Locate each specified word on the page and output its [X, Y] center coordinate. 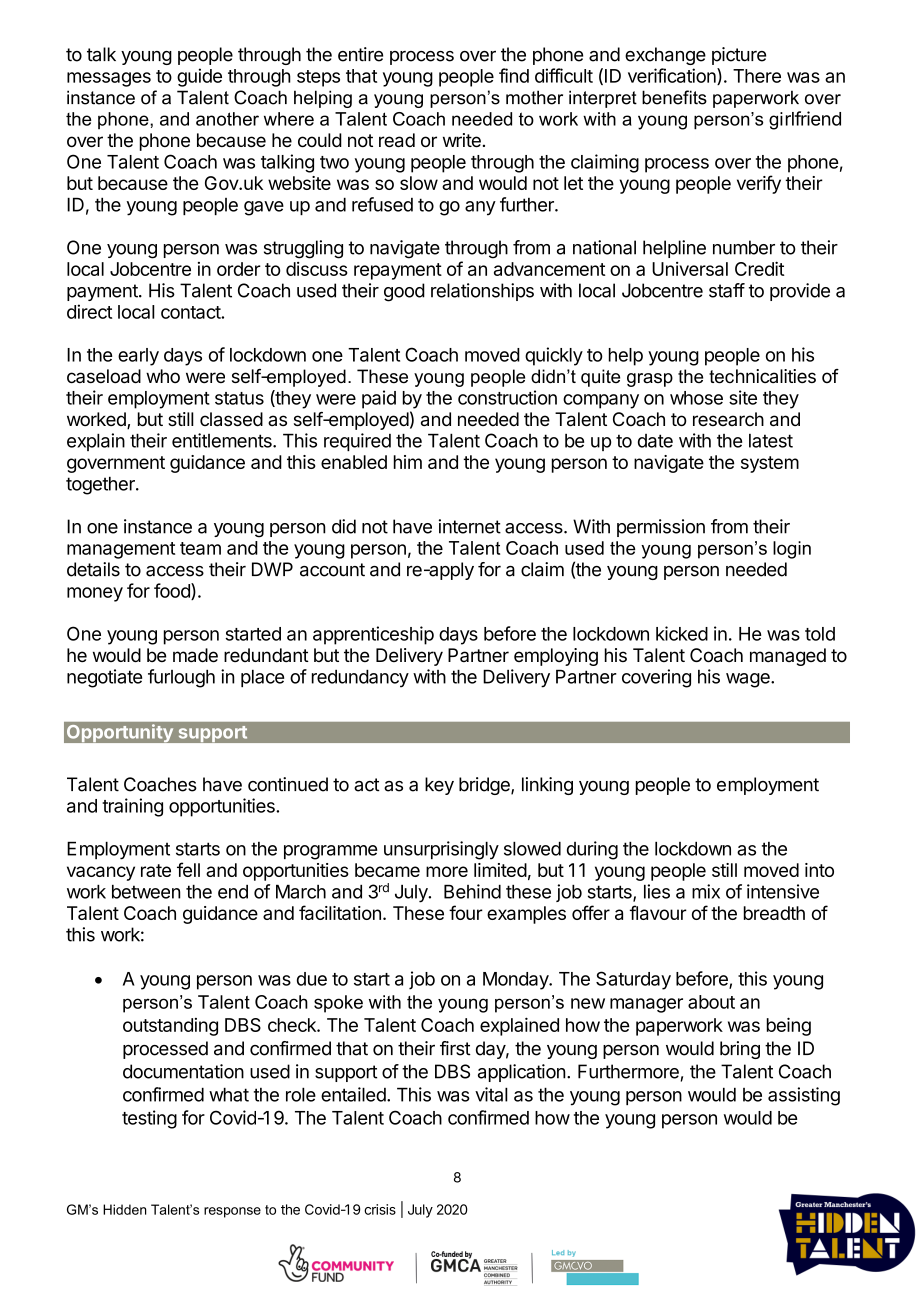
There [757, 76]
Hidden [124, 1209]
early [138, 357]
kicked [682, 633]
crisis [380, 1209]
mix [706, 891]
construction [507, 397]
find [514, 75]
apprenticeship [373, 635]
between [146, 891]
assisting [804, 1096]
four [466, 912]
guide [199, 77]
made [195, 655]
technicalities [762, 376]
